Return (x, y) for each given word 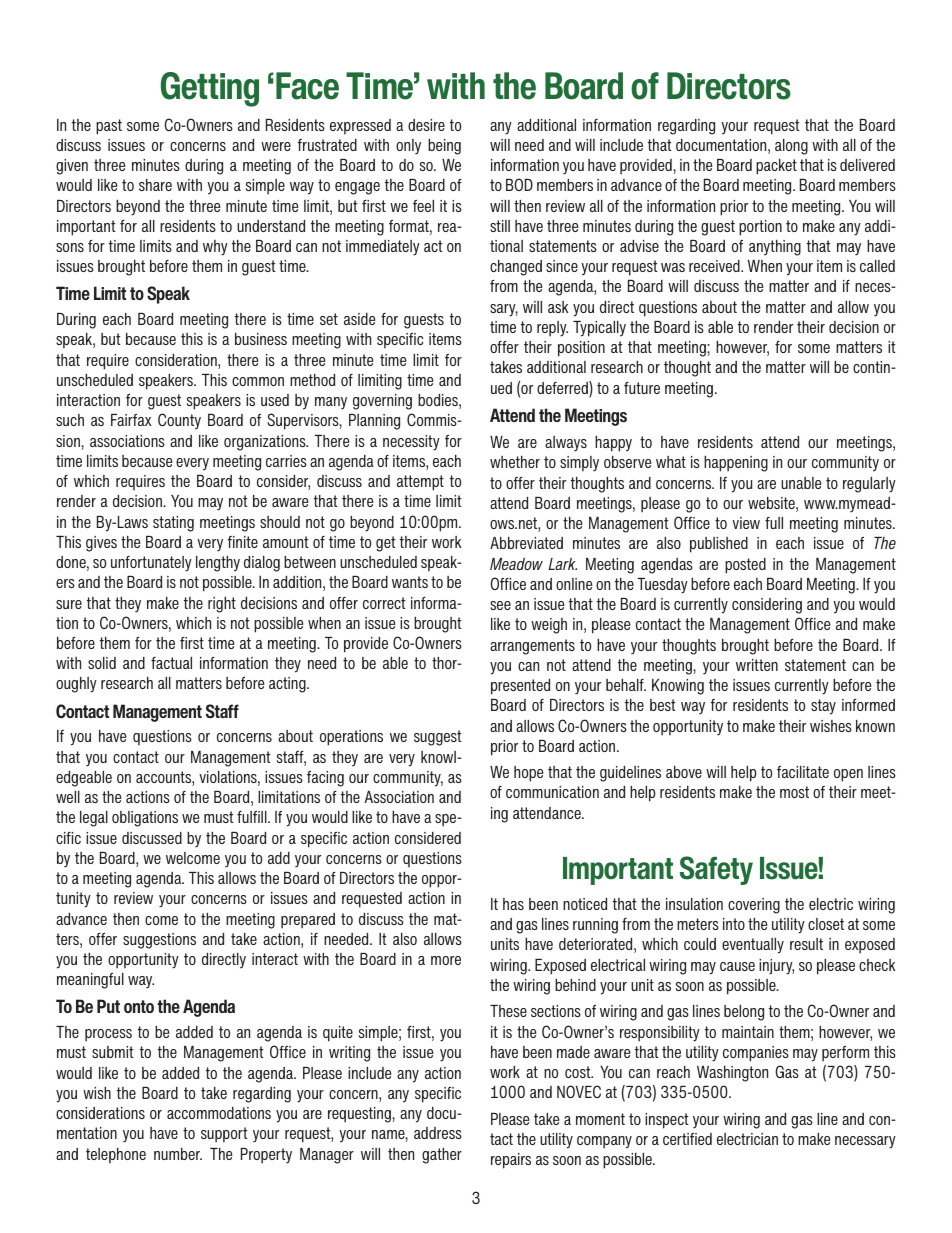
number (178, 1154)
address (438, 1133)
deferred (563, 389)
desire (426, 125)
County (179, 421)
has (513, 904)
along (791, 147)
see (500, 605)
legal (94, 819)
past (109, 127)
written (757, 665)
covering (754, 906)
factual (171, 663)
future (642, 388)
